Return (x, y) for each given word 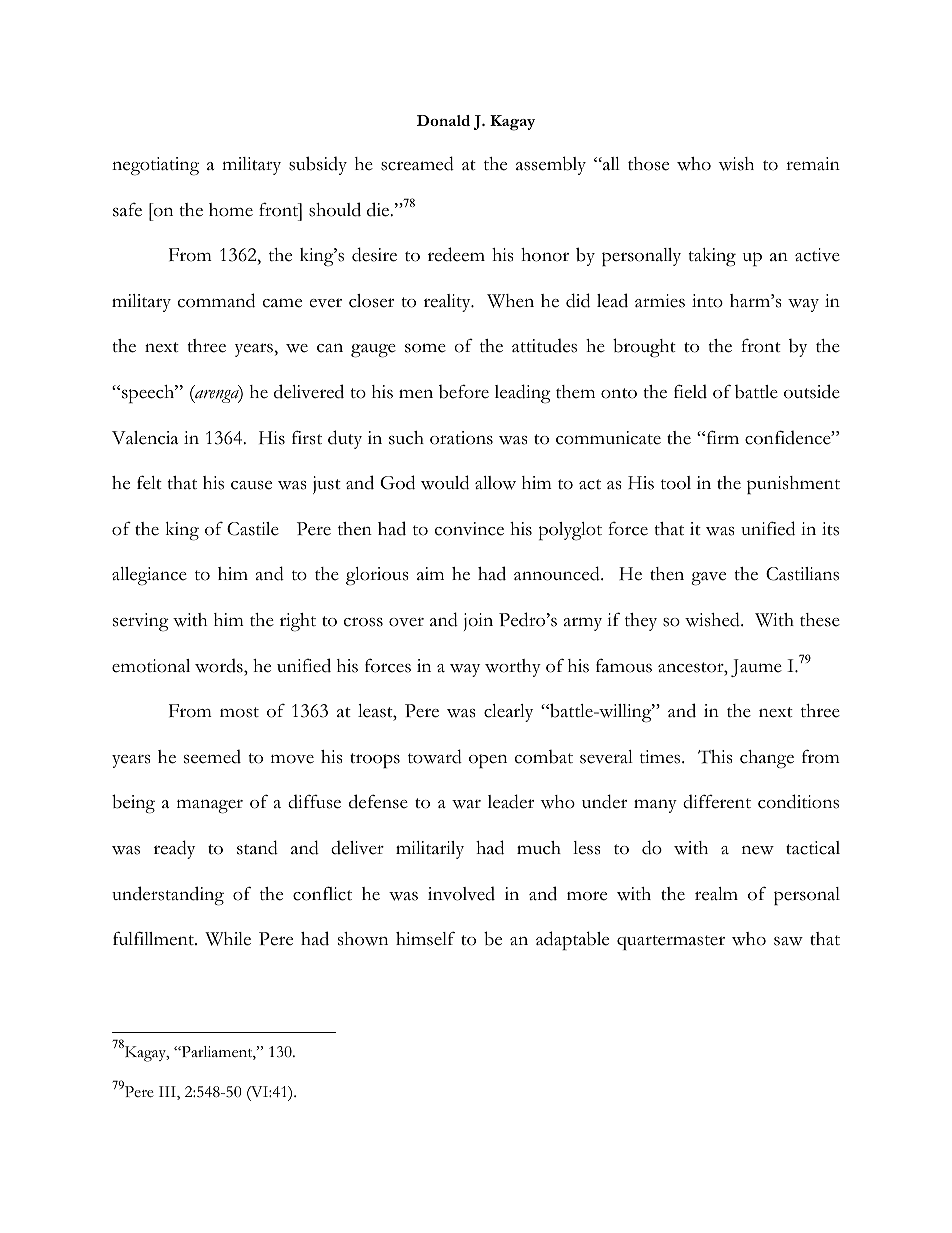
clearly (508, 713)
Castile (253, 529)
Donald (443, 120)
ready (174, 849)
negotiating (155, 166)
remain (813, 164)
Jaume (756, 668)
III (168, 1093)
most (239, 712)
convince (469, 529)
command (216, 300)
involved (461, 893)
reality (448, 303)
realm (716, 894)
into (707, 301)
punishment (793, 485)
